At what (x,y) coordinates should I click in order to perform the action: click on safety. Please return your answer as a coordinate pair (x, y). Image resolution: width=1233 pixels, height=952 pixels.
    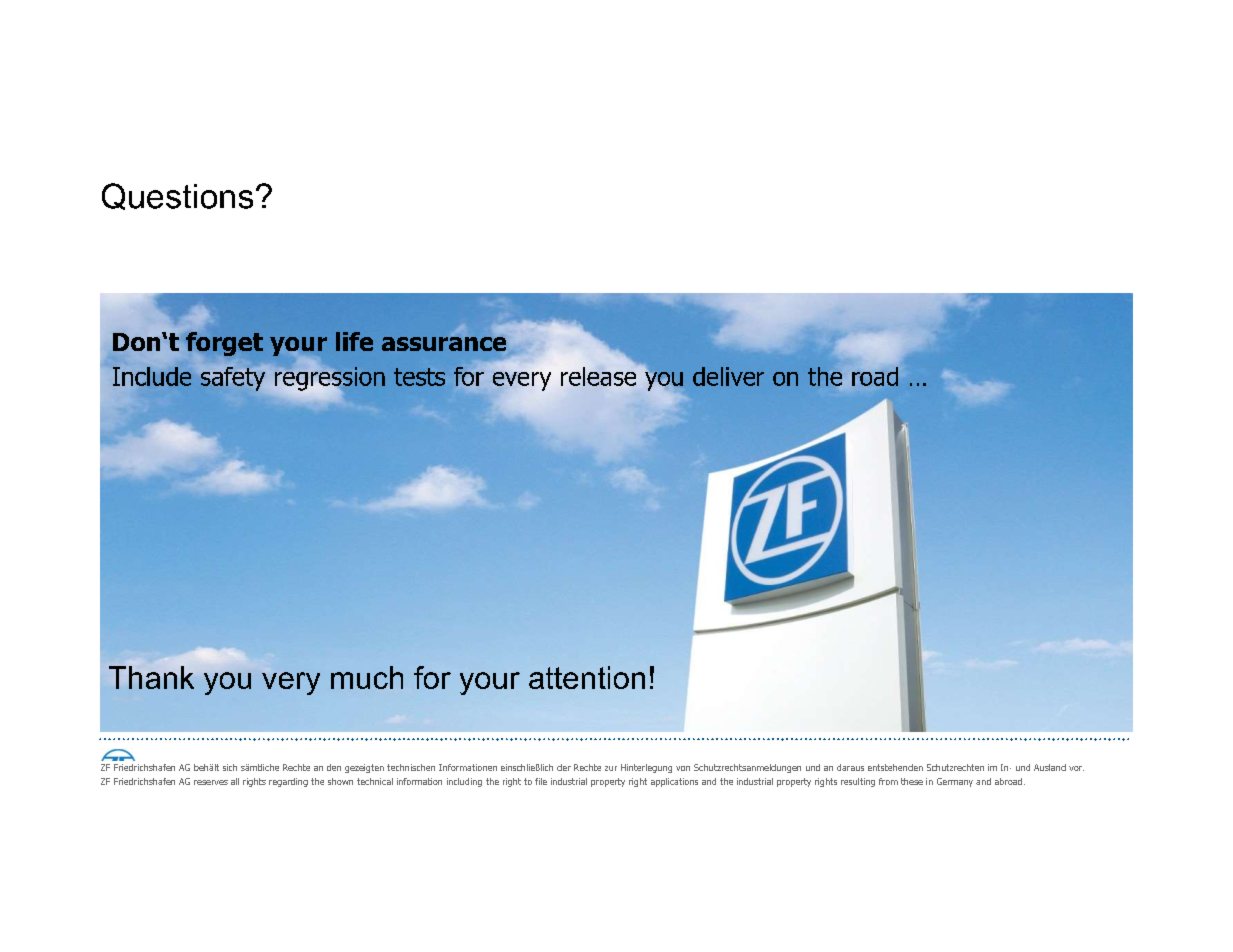
    Looking at the image, I should click on (233, 379).
